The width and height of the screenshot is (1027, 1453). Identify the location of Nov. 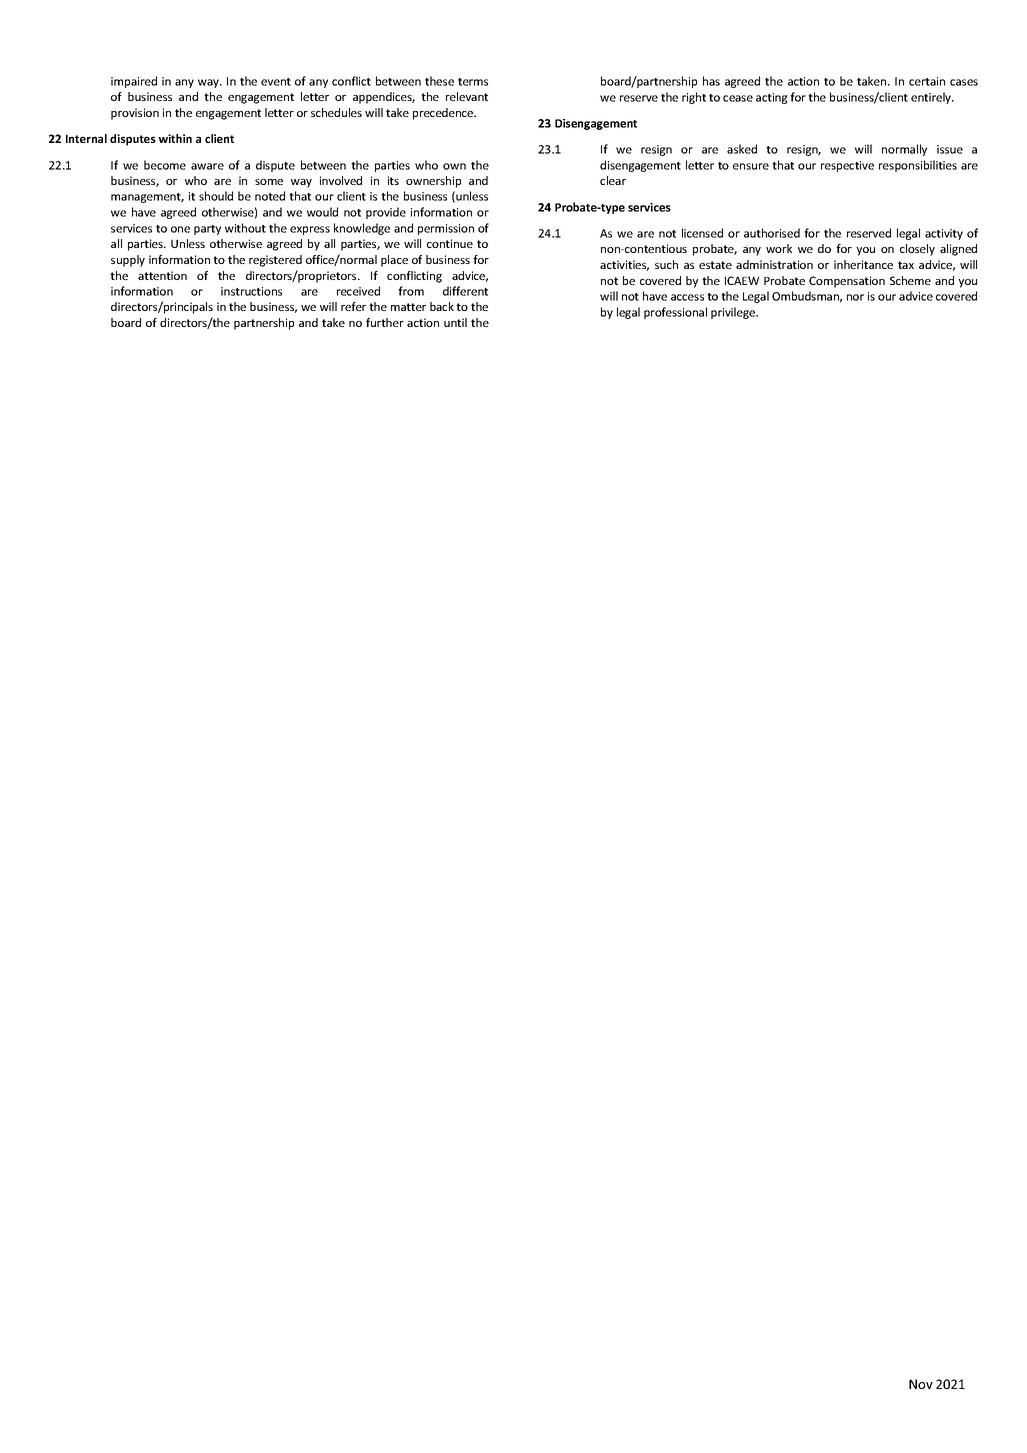
(921, 1384).
